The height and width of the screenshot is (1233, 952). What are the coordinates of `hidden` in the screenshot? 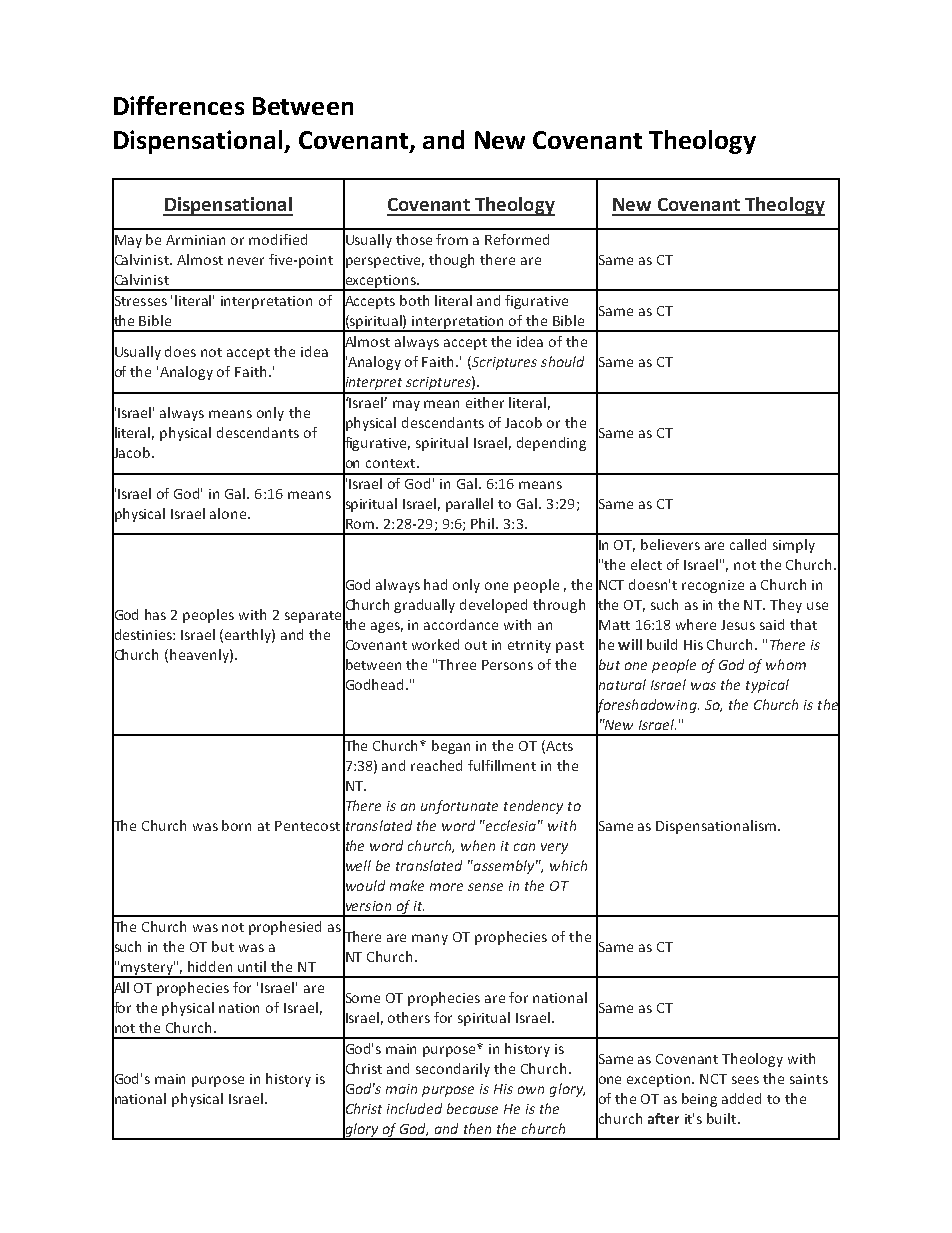 It's located at (210, 966).
